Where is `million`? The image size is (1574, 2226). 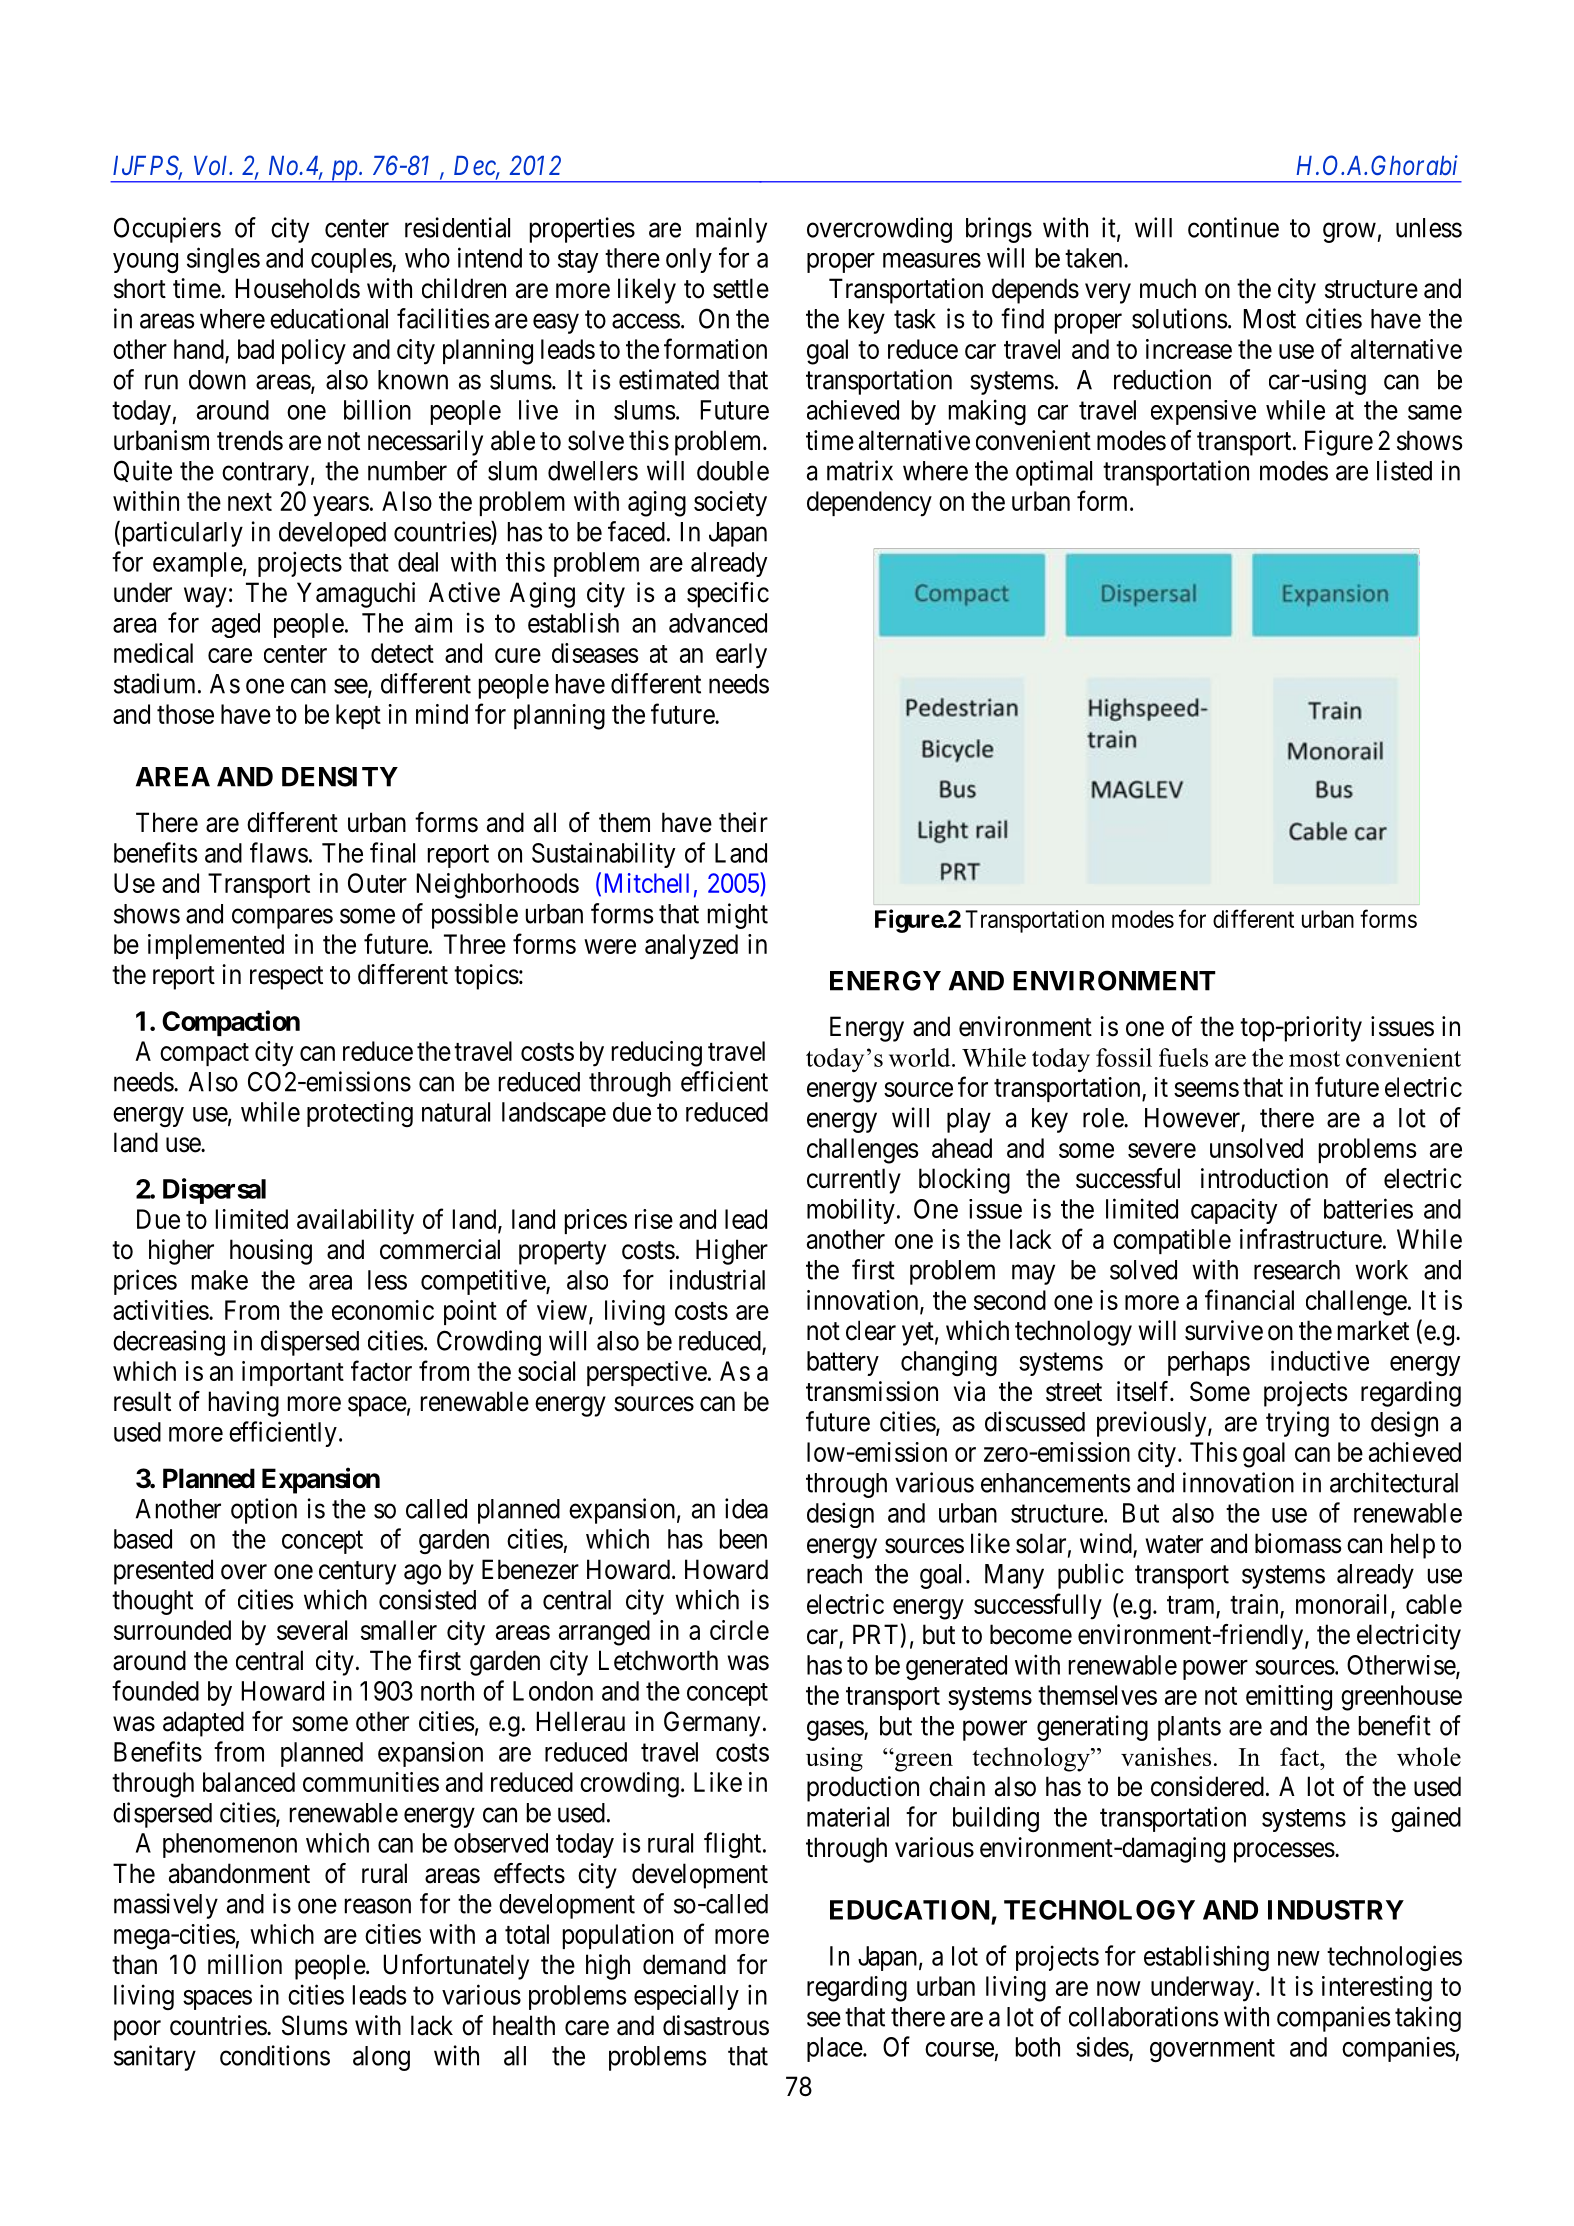
million is located at coordinates (245, 1964).
